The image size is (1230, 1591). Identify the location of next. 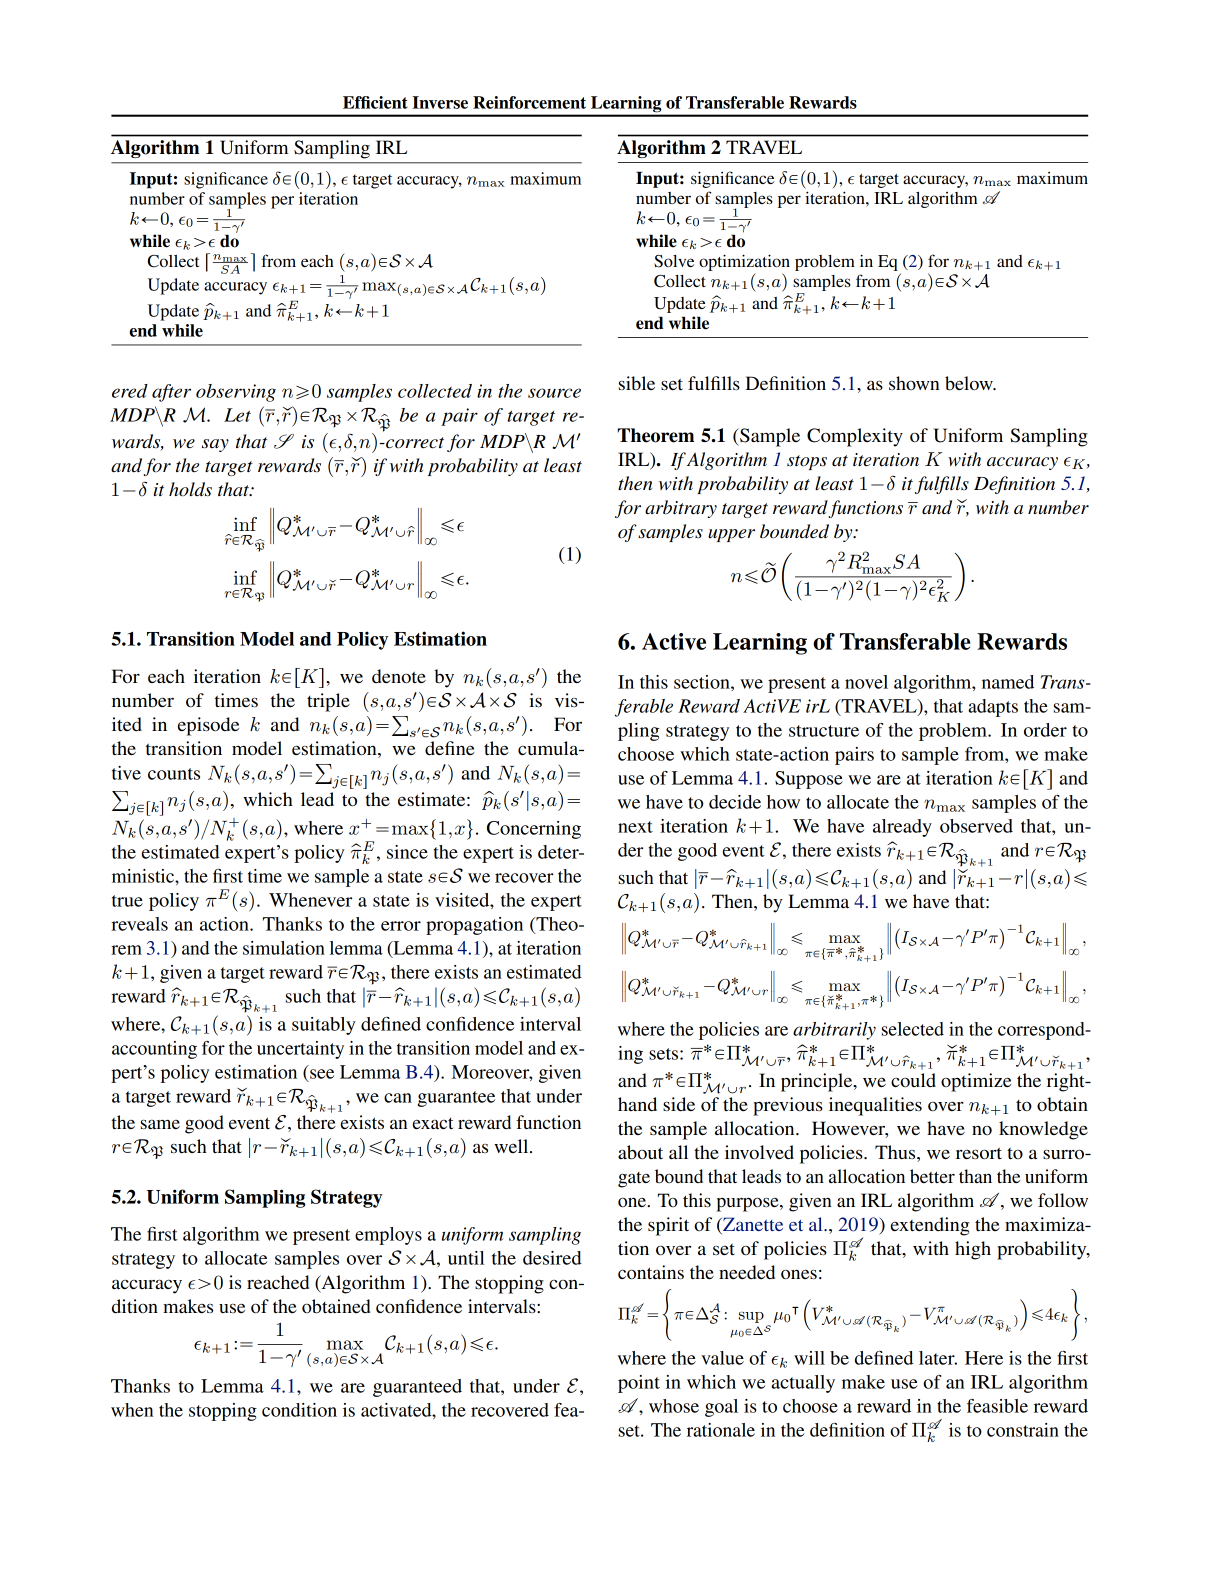
(635, 827).
